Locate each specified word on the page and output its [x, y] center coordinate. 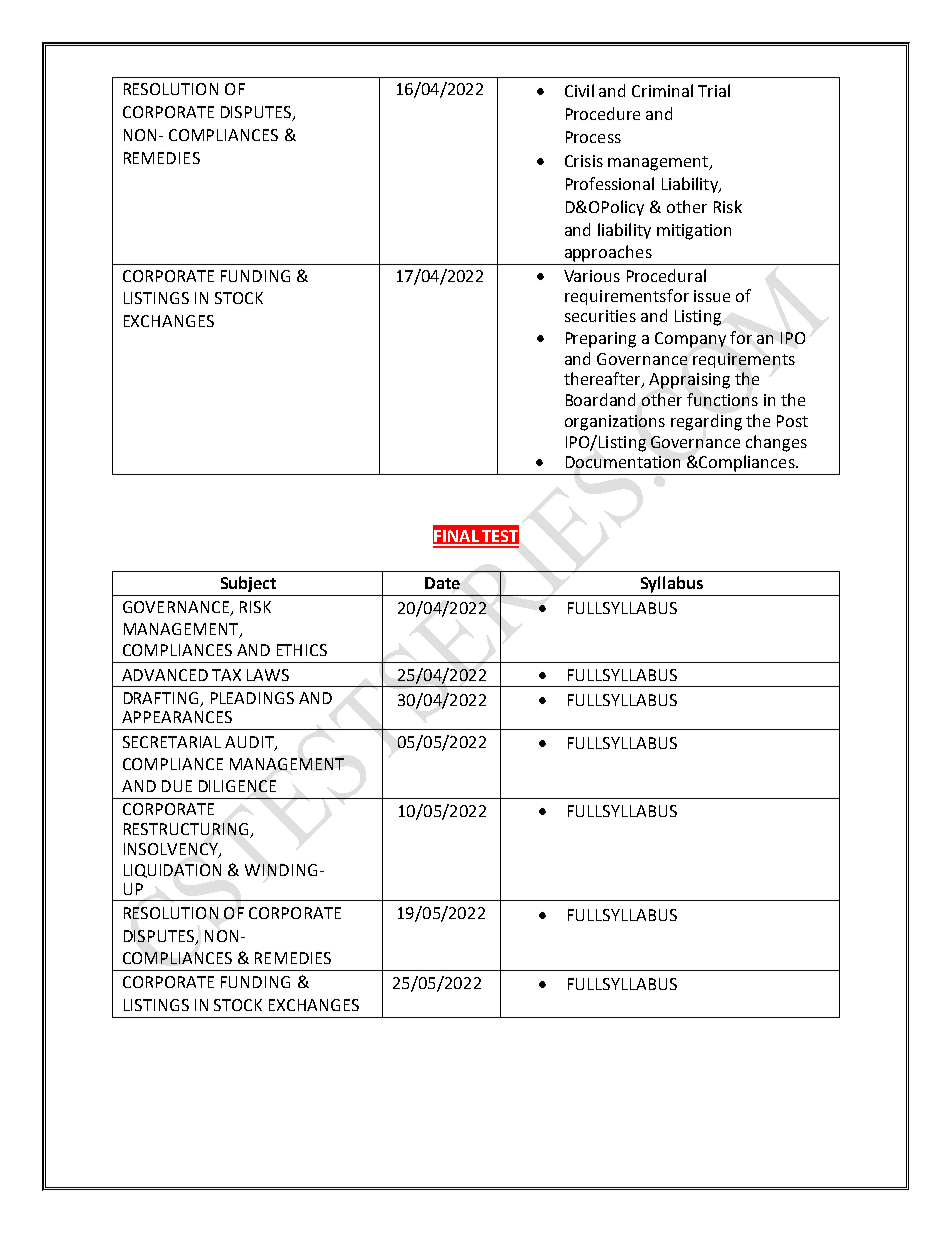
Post [792, 421]
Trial [714, 90]
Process [593, 137]
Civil [579, 90]
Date [442, 583]
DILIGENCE [237, 786]
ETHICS [302, 650]
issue [712, 296]
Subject [248, 584]
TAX [226, 675]
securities [600, 316]
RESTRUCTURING [187, 830]
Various [592, 276]
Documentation [623, 462]
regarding [706, 422]
